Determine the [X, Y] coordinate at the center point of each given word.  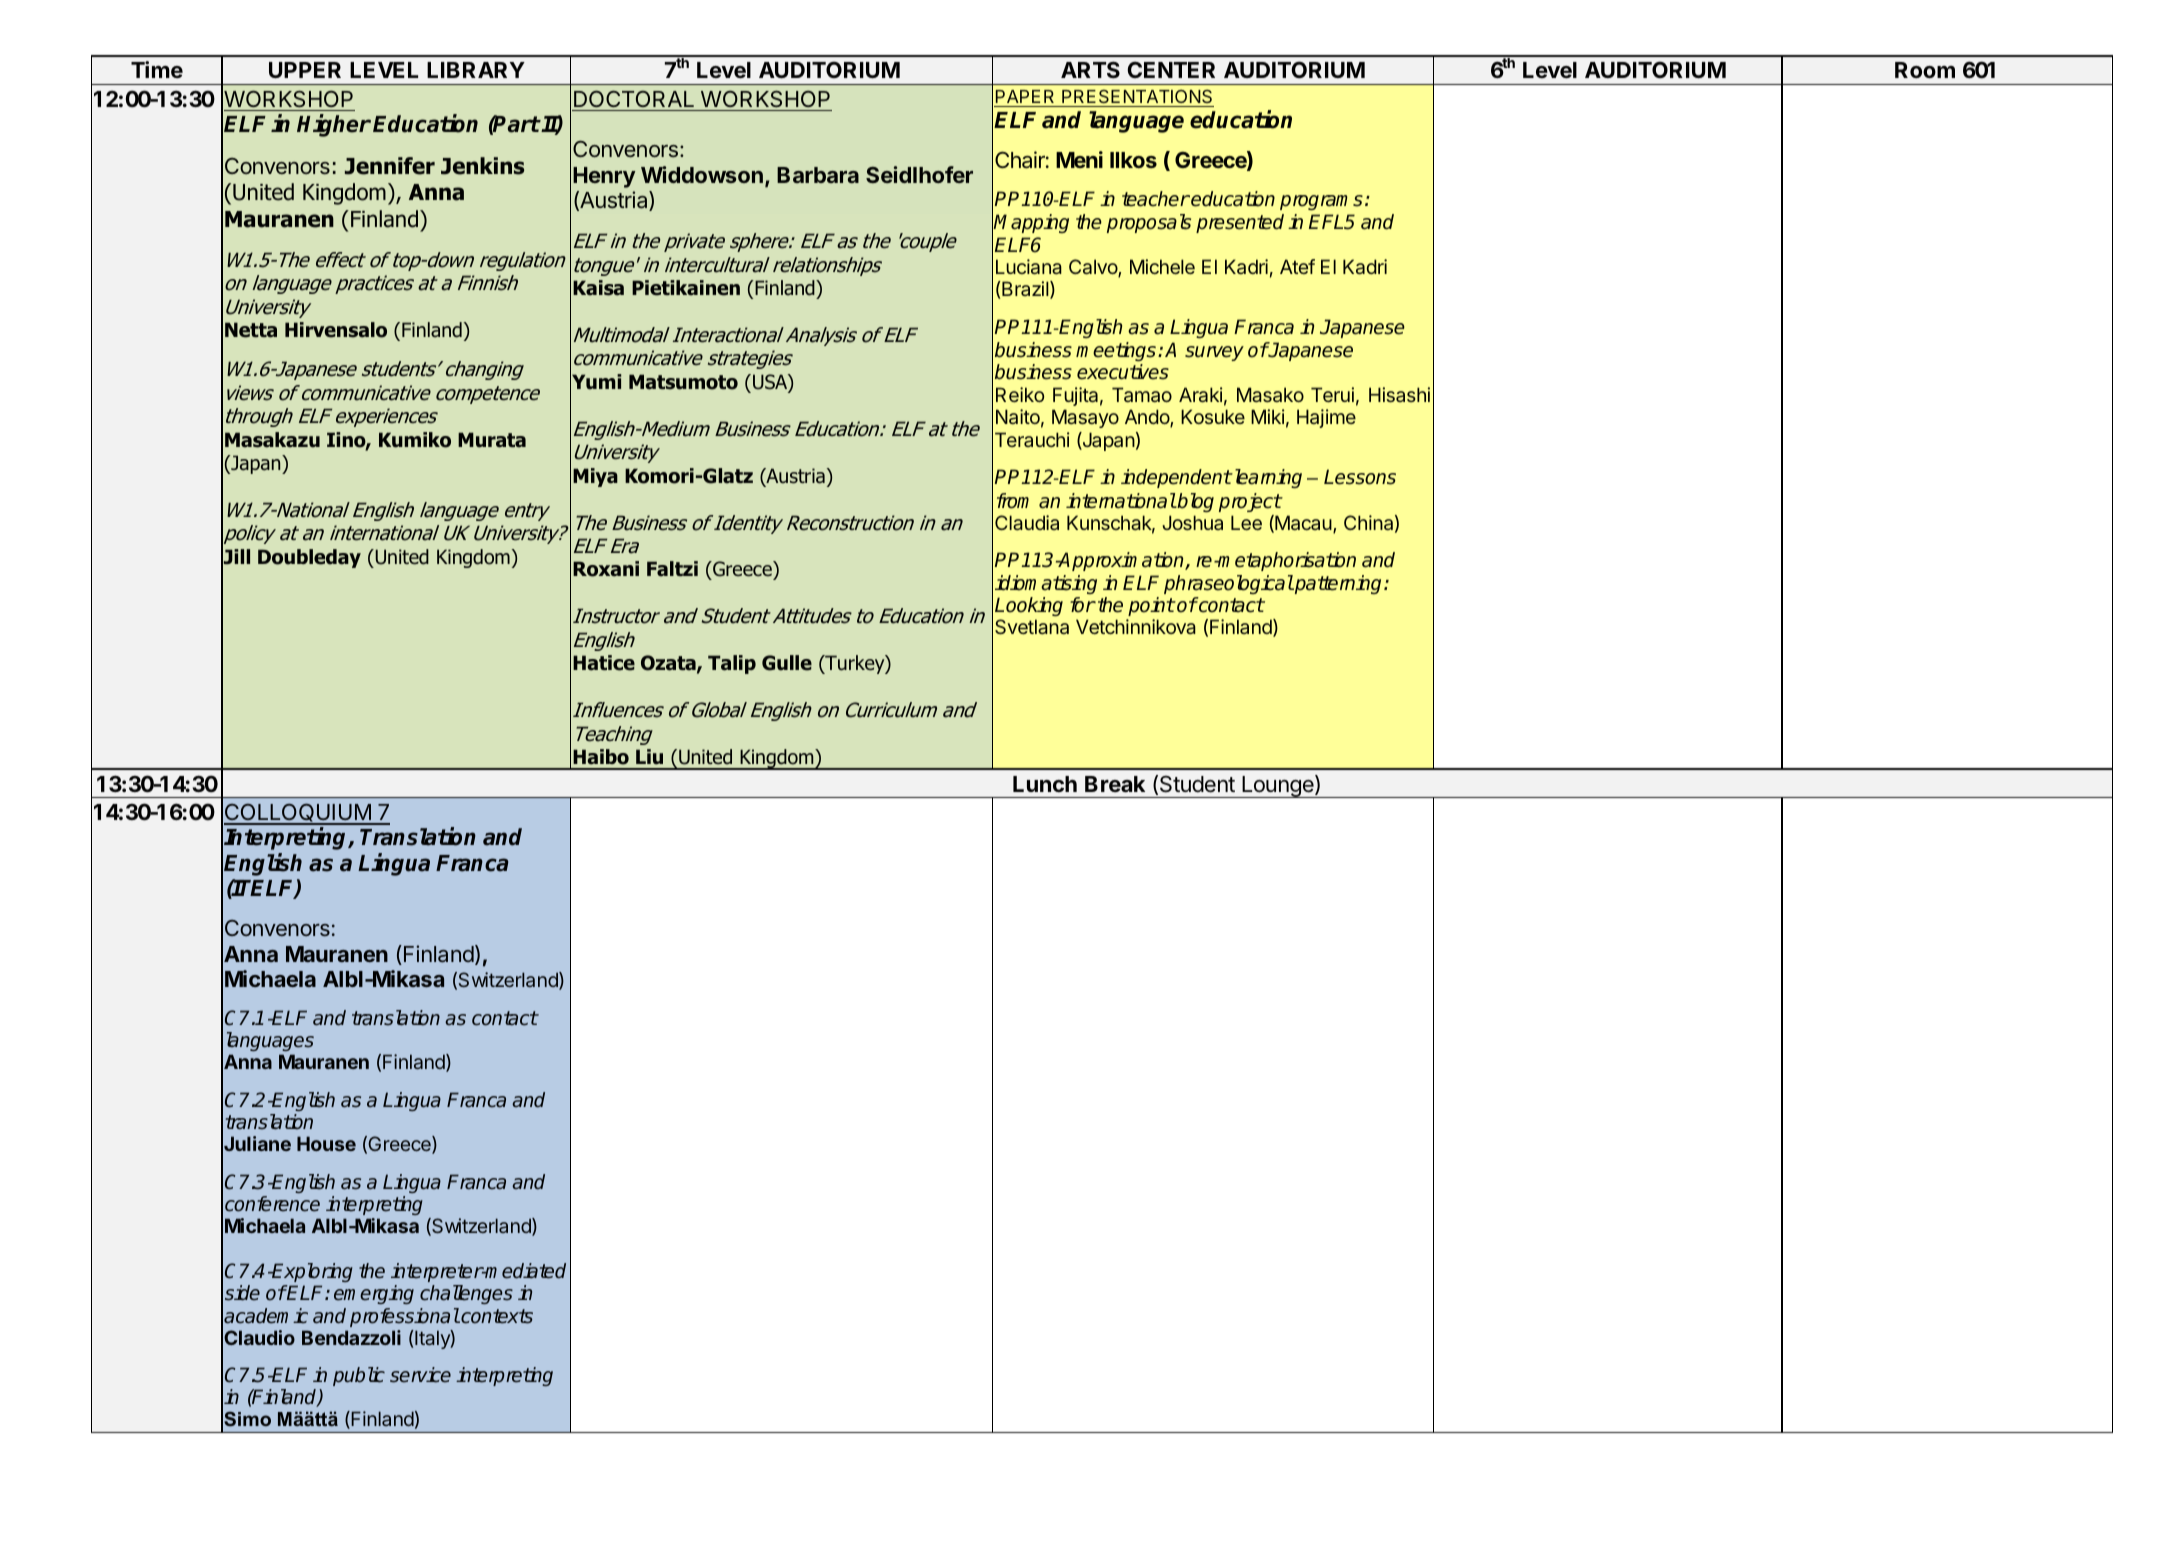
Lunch [1045, 784]
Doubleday [309, 558]
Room [1925, 70]
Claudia [1027, 522]
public [359, 1376]
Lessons [1360, 477]
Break [1115, 784]
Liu [649, 757]
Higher [334, 125]
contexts [496, 1316]
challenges [466, 1294]
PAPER [1025, 96]
